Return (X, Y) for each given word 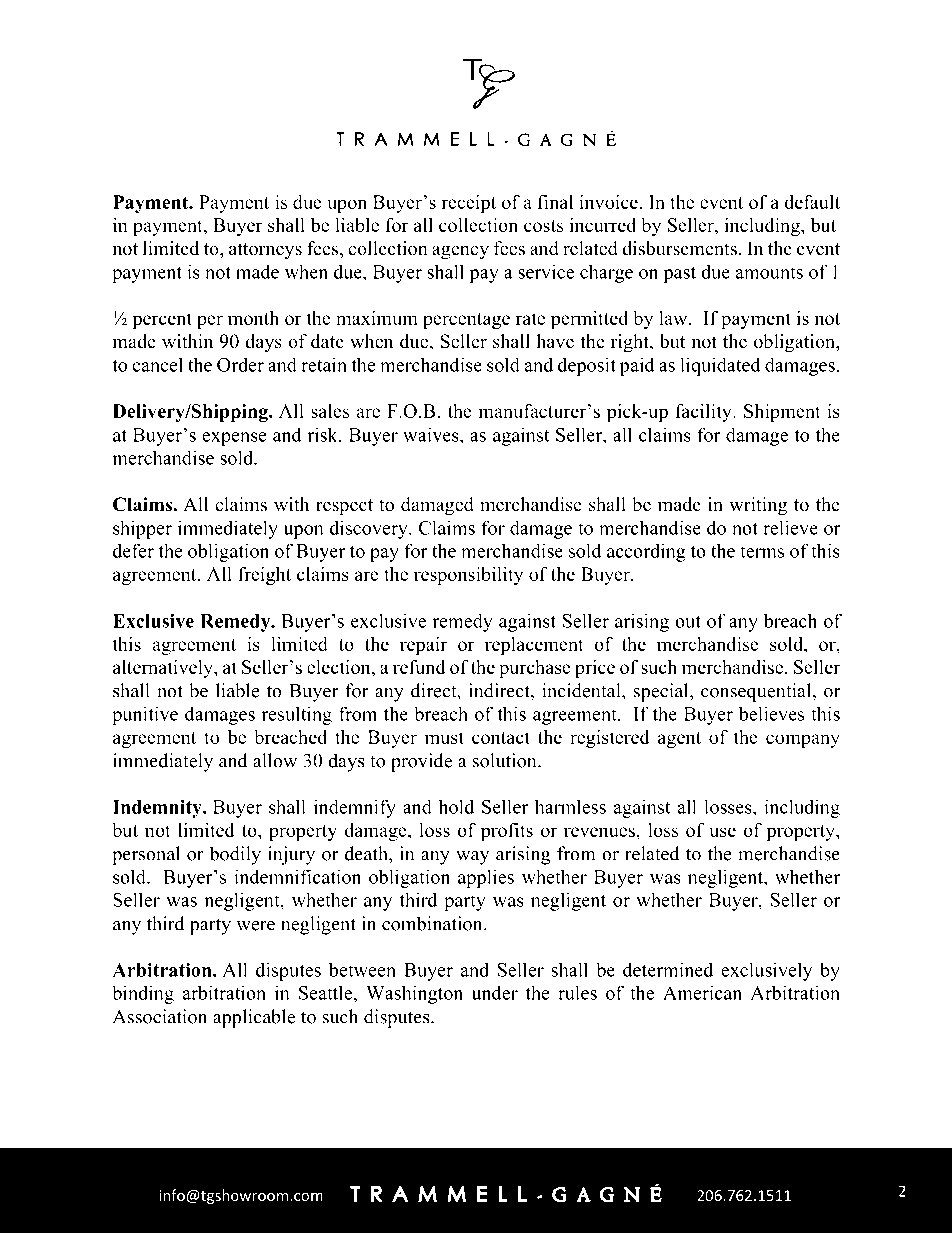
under (495, 993)
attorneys (265, 251)
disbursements (679, 248)
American (702, 992)
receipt (468, 204)
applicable (254, 1018)
